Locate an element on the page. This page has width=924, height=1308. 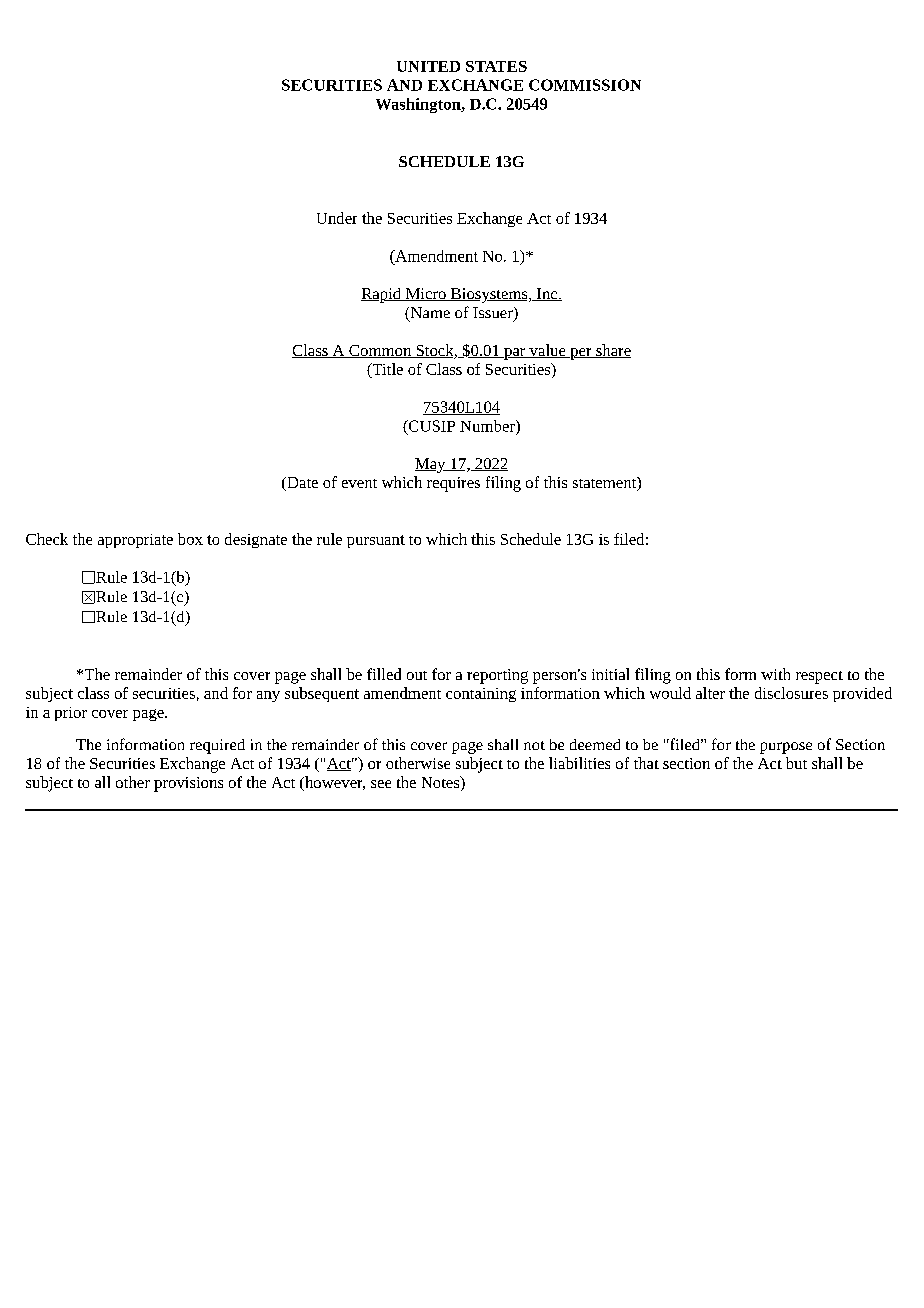
appropriate is located at coordinates (135, 541).
